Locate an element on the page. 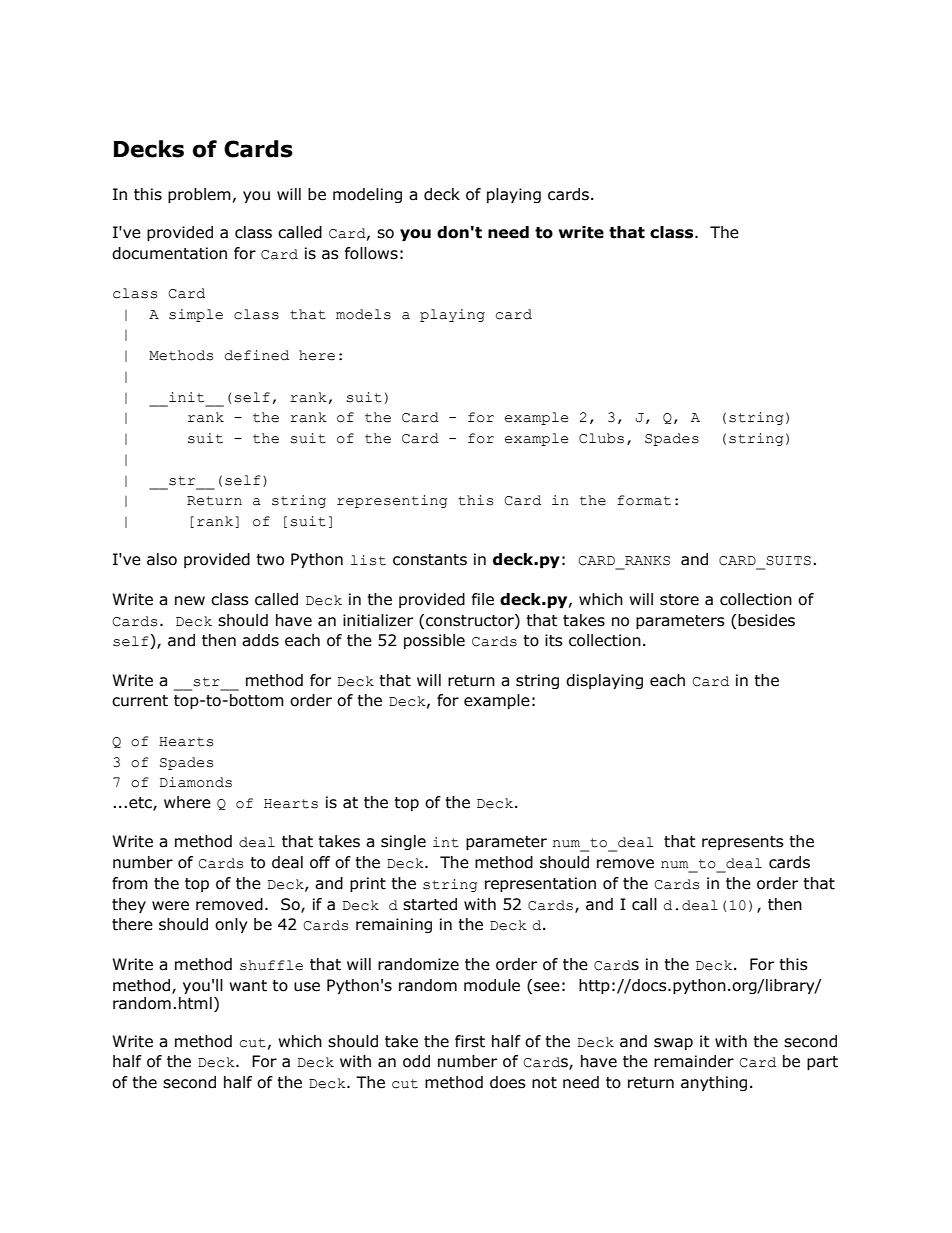 The width and height of the document is (952, 1233). constructor is located at coordinates (471, 620).
